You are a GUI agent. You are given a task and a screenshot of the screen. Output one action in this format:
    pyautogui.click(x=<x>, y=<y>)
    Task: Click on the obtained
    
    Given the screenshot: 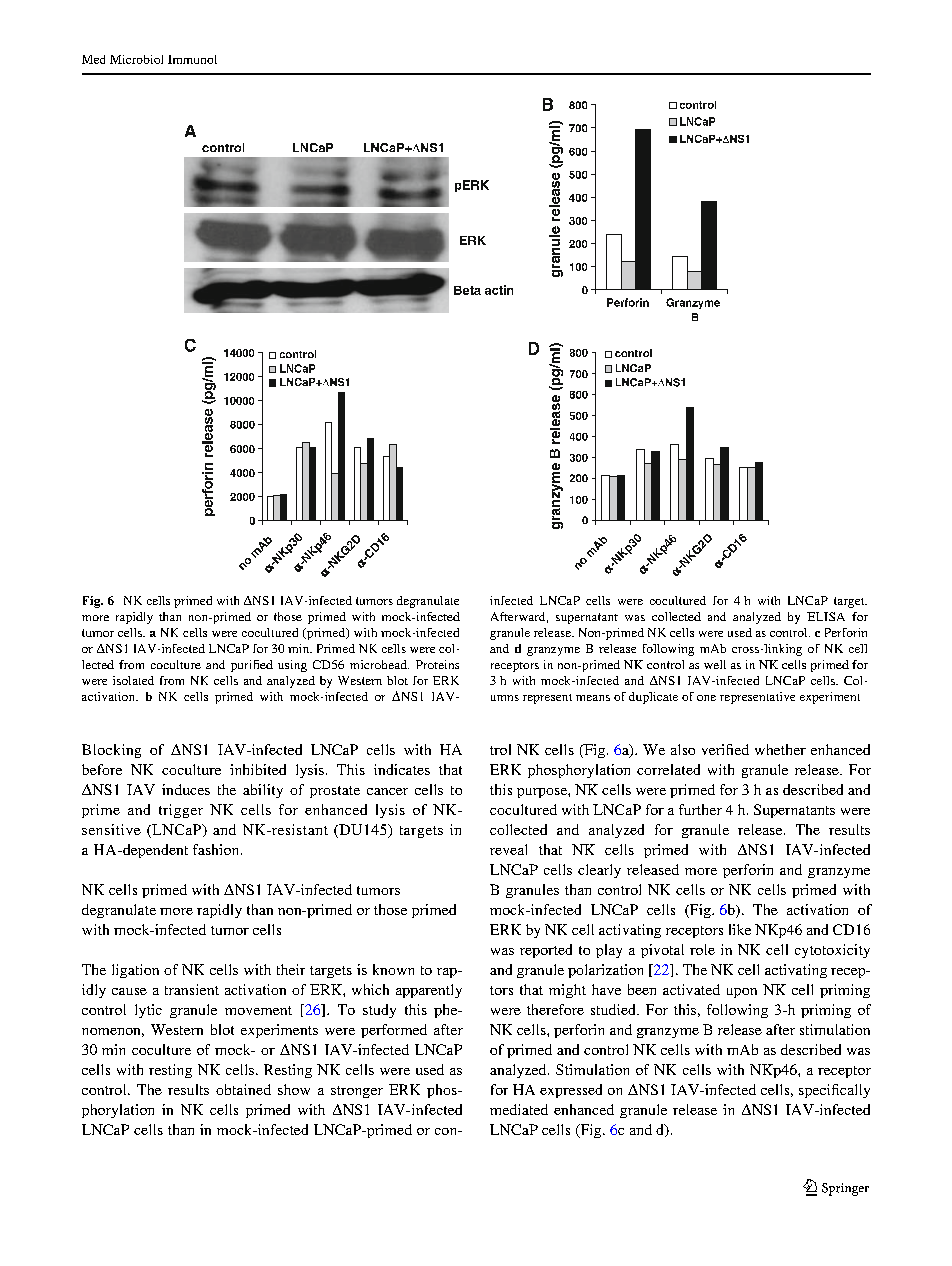 What is the action you would take?
    pyautogui.click(x=243, y=1089)
